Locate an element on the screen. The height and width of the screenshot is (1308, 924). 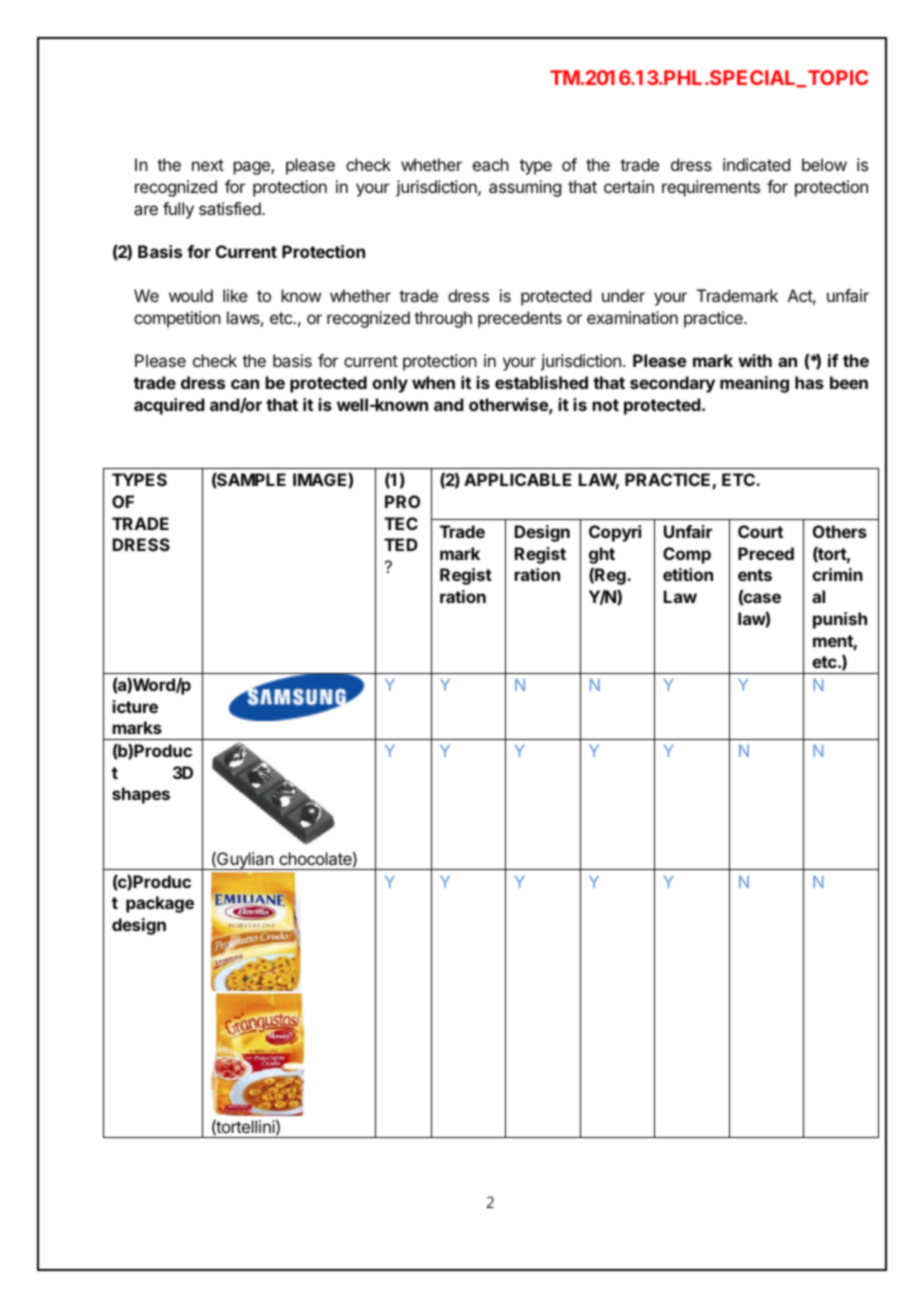
package is located at coordinates (160, 904).
